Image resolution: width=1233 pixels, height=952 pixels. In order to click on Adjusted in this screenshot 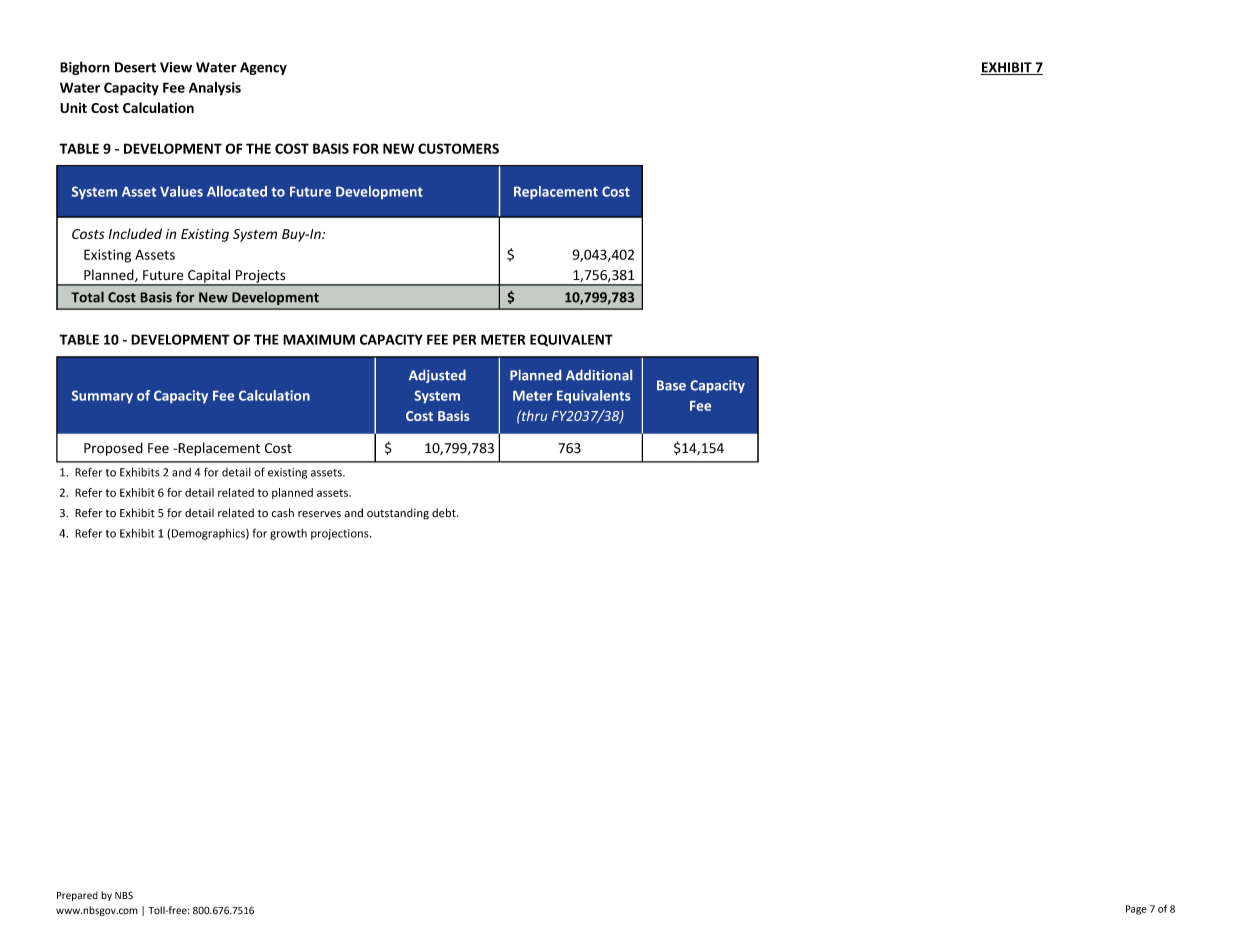, I will do `click(437, 376)`.
